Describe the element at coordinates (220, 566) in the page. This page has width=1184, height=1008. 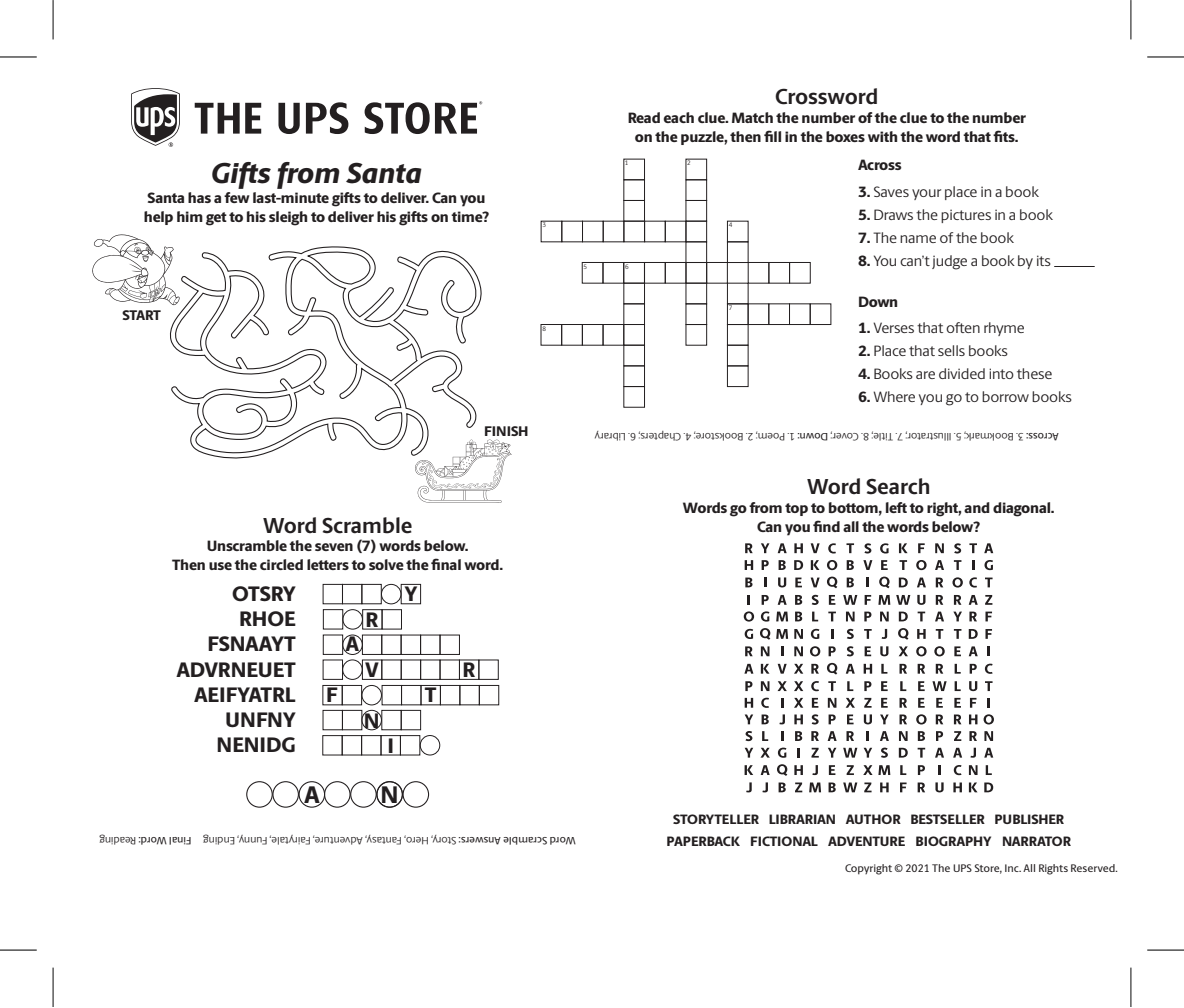
I see `use` at that location.
